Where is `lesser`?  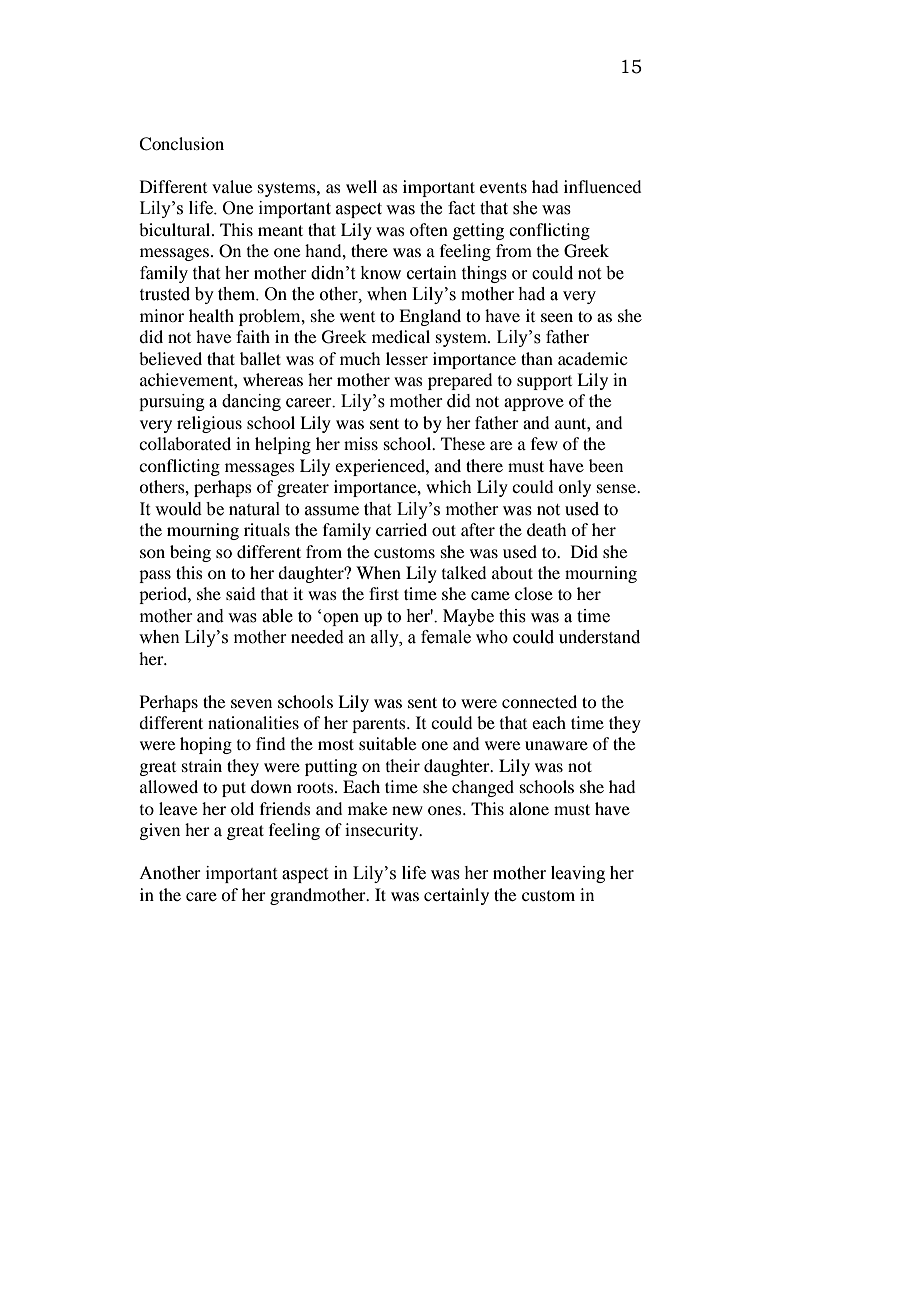
lesser is located at coordinates (407, 358).
